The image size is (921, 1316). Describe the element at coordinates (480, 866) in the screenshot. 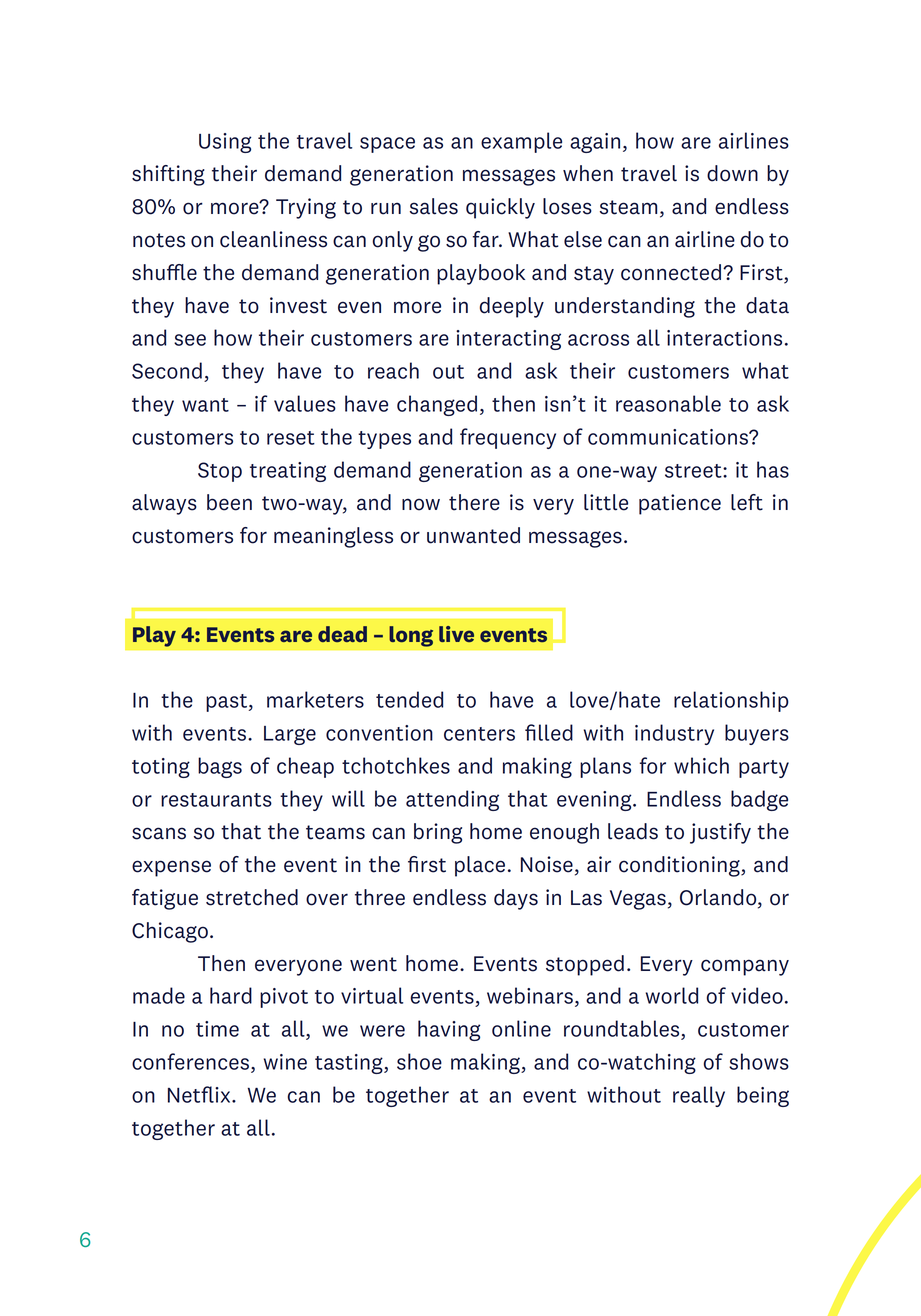

I see `place` at that location.
